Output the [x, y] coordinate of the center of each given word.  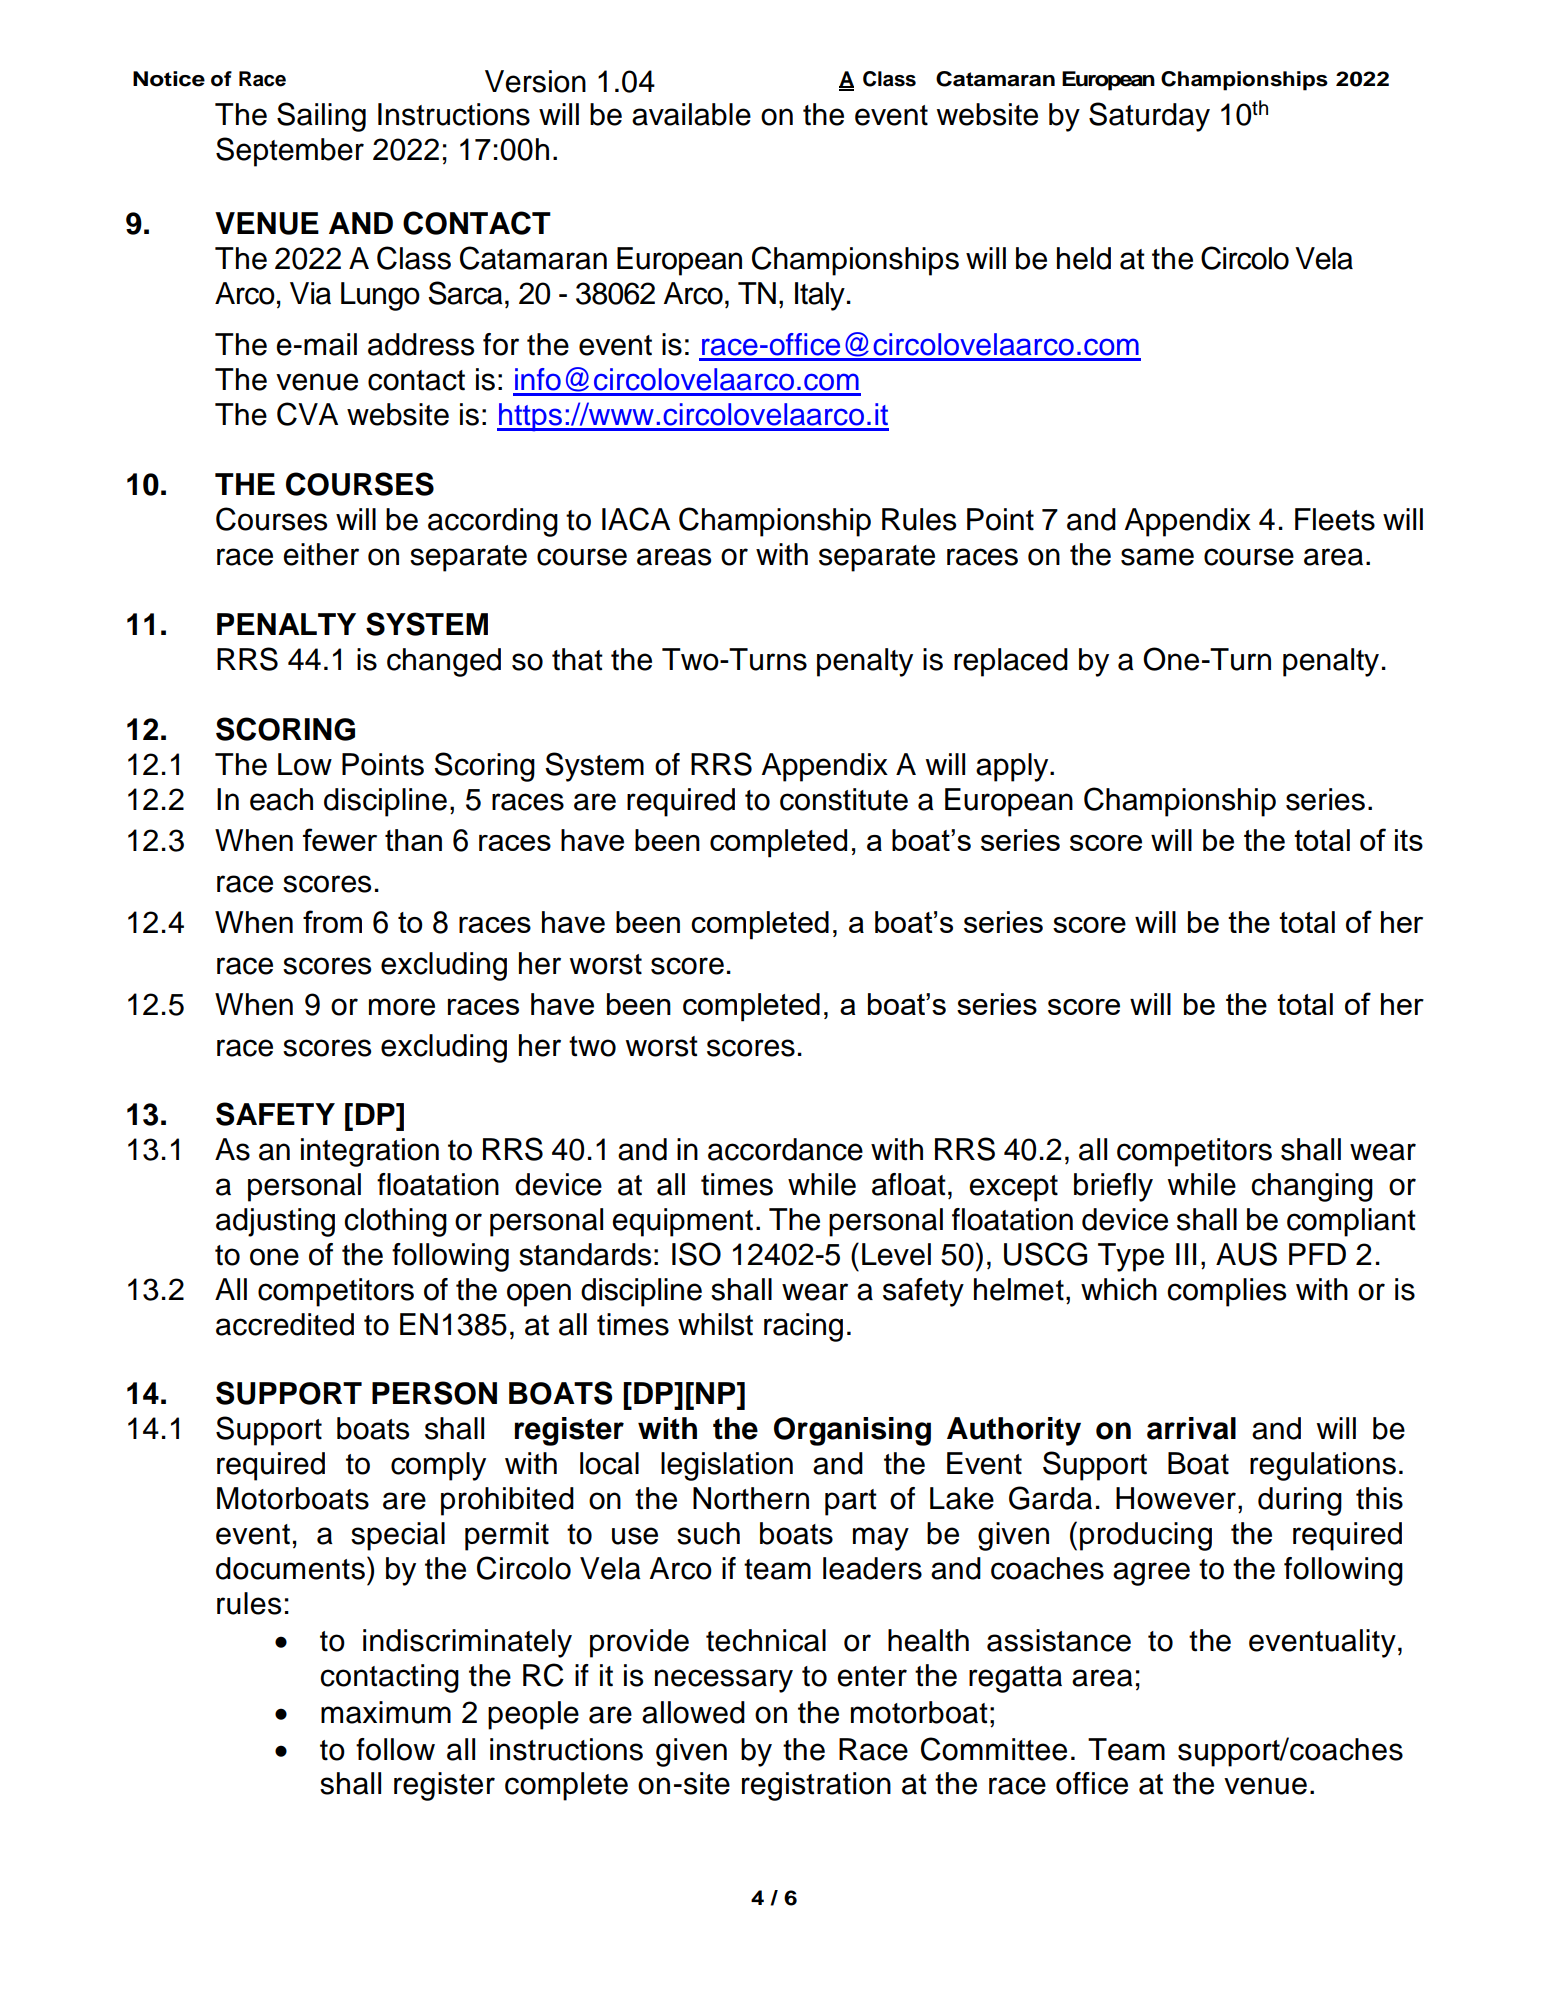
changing [1312, 1187]
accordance [785, 1149]
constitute [844, 799]
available [691, 114]
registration [816, 1786]
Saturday [1149, 117]
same [1157, 557]
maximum [386, 1712]
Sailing [321, 117]
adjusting [275, 1222]
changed [444, 662]
